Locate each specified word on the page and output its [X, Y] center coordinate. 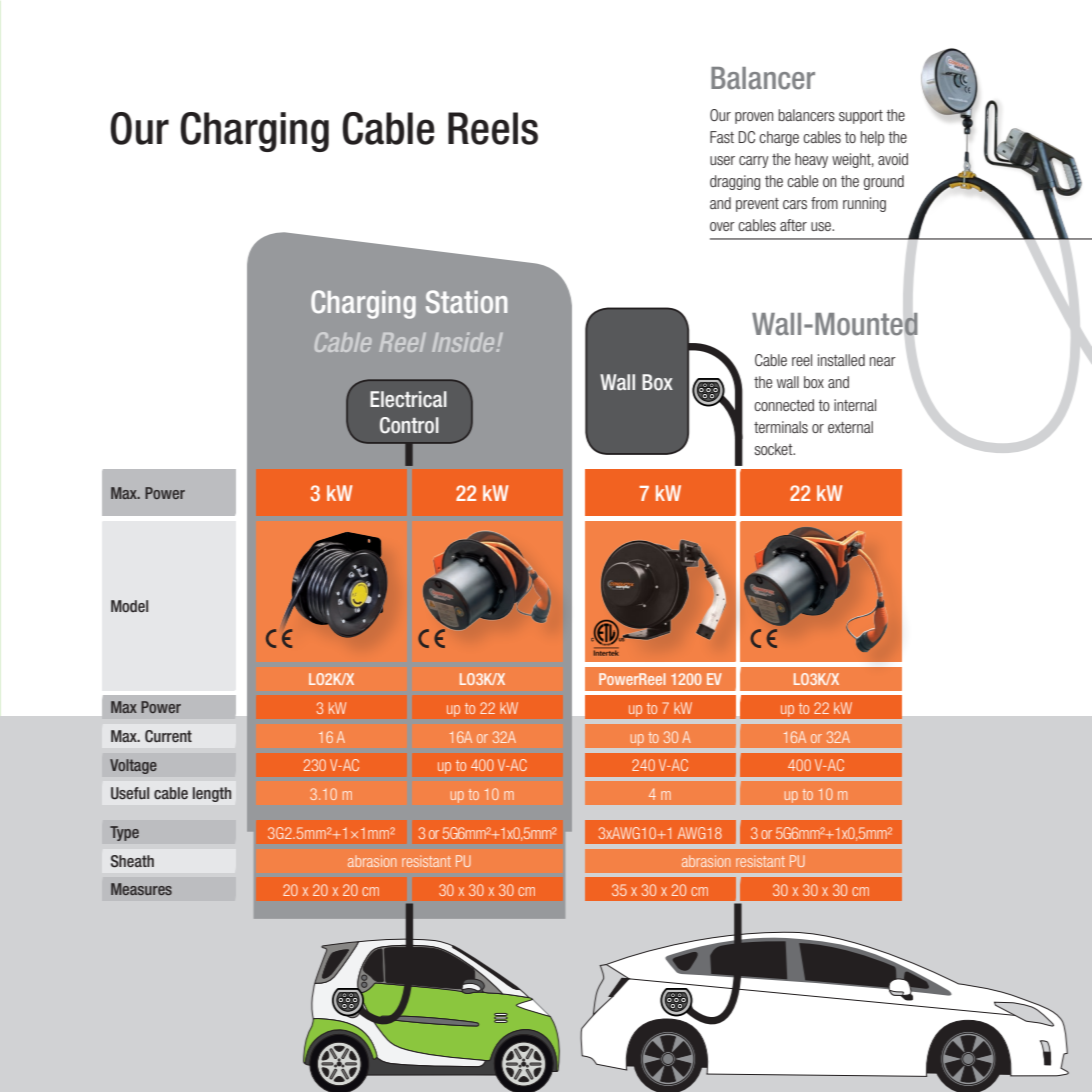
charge [779, 138]
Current [168, 736]
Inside [465, 342]
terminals [781, 427]
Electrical [408, 399]
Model [129, 606]
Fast [722, 137]
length [212, 794]
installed [841, 360]
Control [409, 425]
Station [466, 301]
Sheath [132, 861]
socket [775, 449]
